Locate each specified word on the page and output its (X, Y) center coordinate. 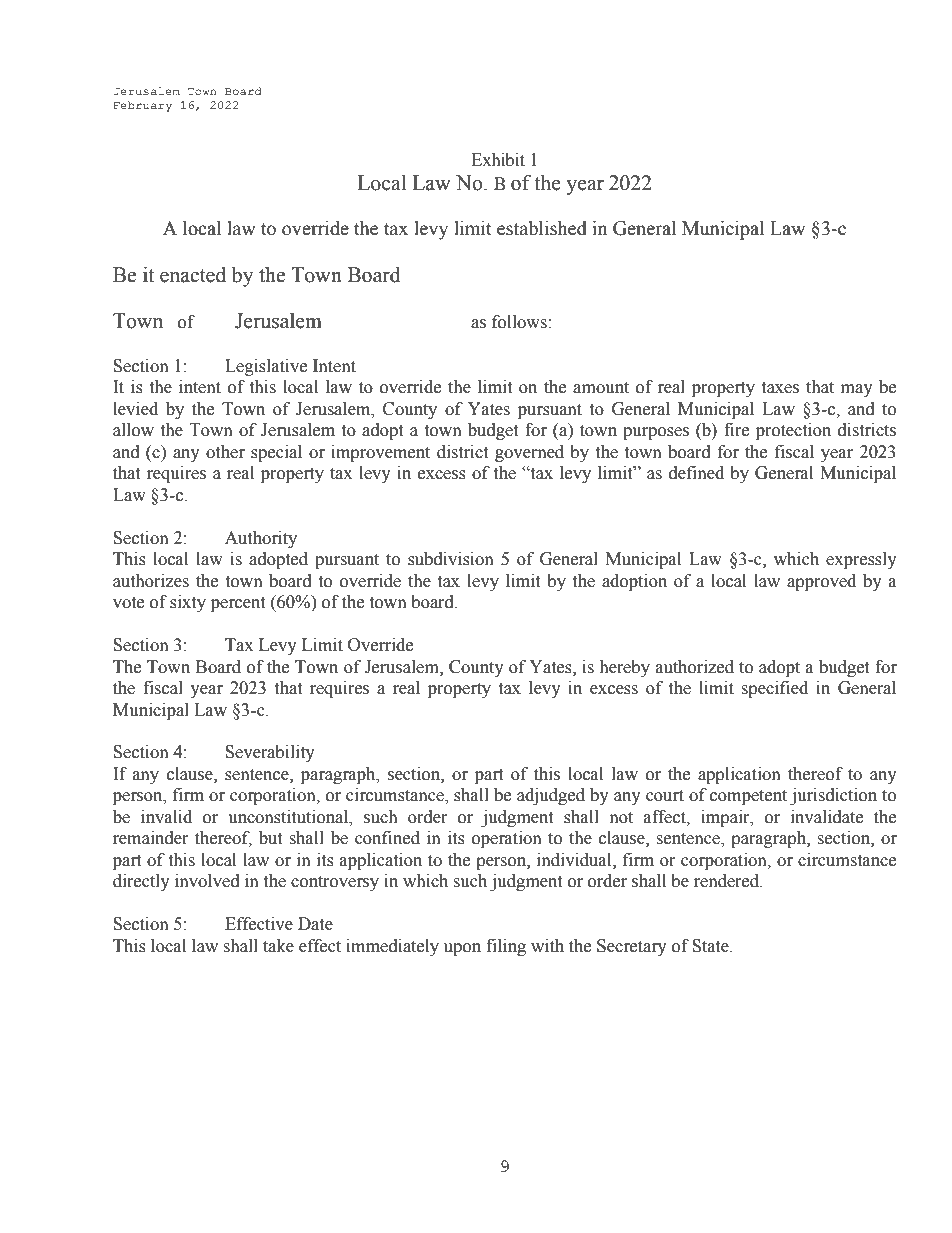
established (542, 228)
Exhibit (498, 160)
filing (506, 947)
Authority (261, 539)
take (278, 946)
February (142, 106)
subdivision (451, 559)
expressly (861, 560)
